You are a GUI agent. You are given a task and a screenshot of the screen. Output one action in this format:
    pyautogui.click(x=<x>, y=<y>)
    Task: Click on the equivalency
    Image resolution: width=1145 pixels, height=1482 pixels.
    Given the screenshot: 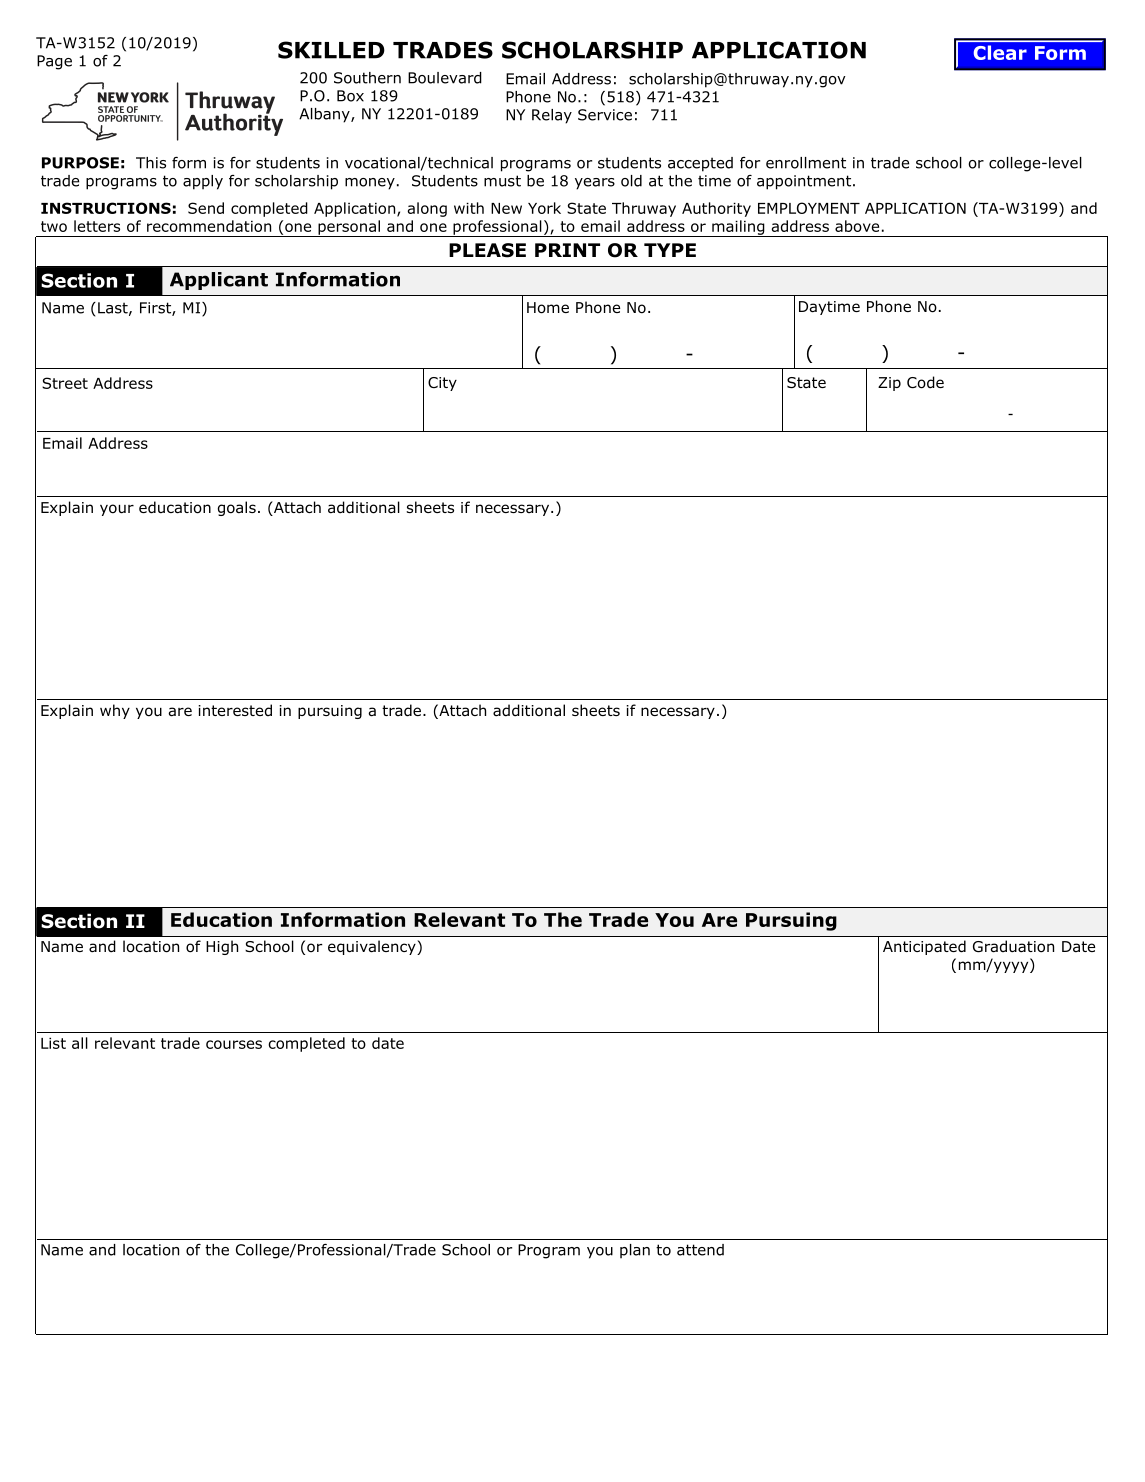 What is the action you would take?
    pyautogui.click(x=373, y=947)
